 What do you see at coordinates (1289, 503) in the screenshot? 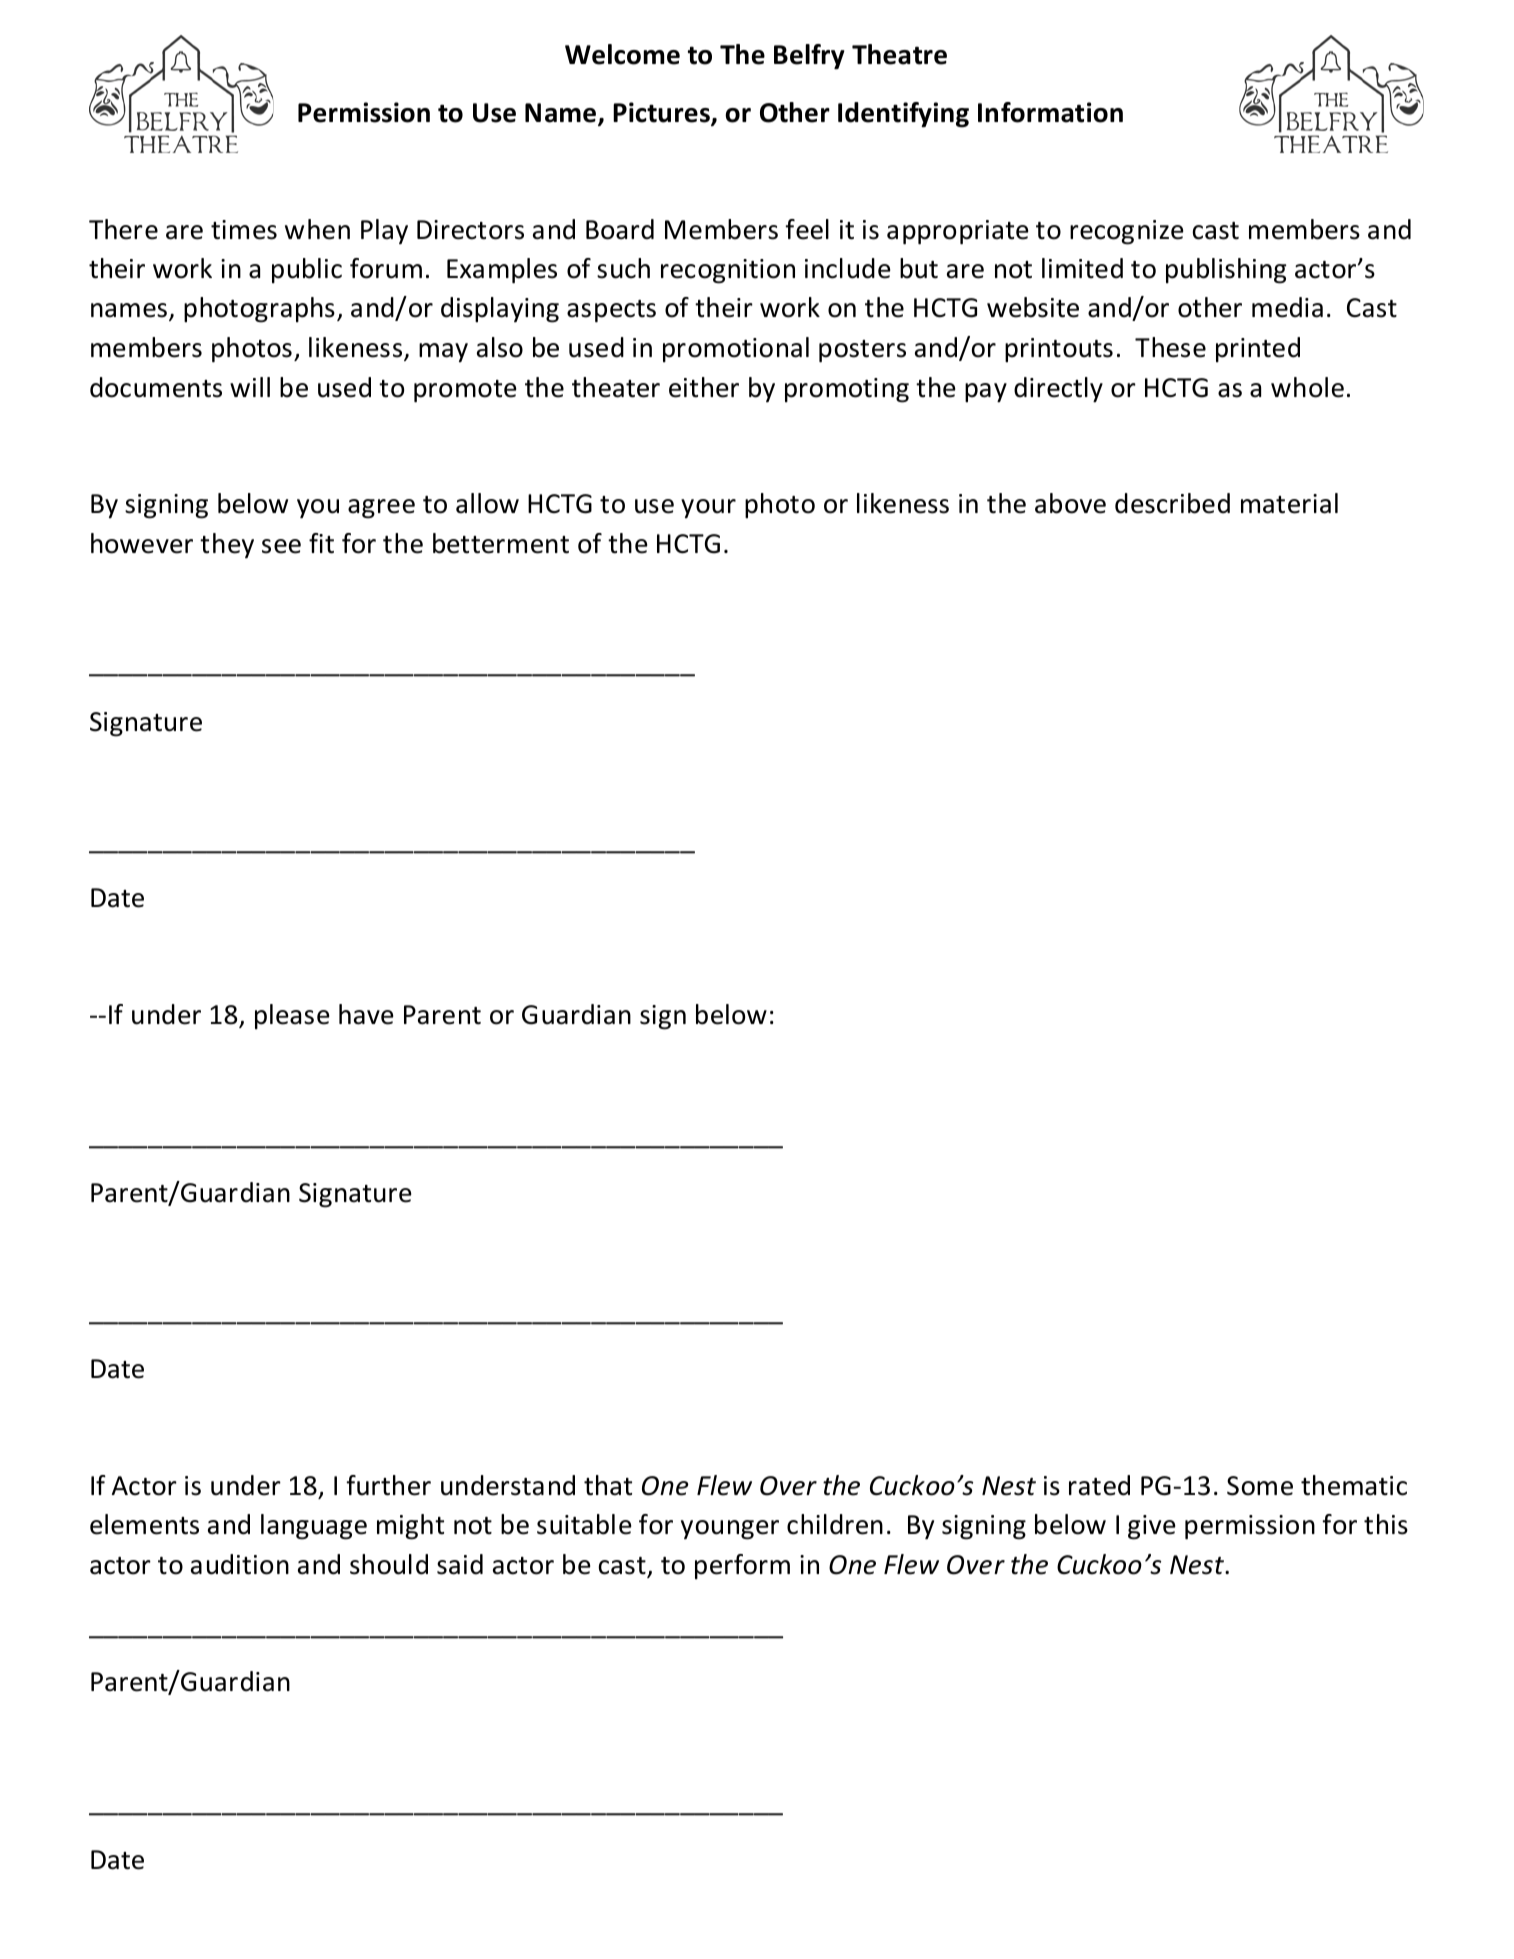
I see `material` at bounding box center [1289, 503].
